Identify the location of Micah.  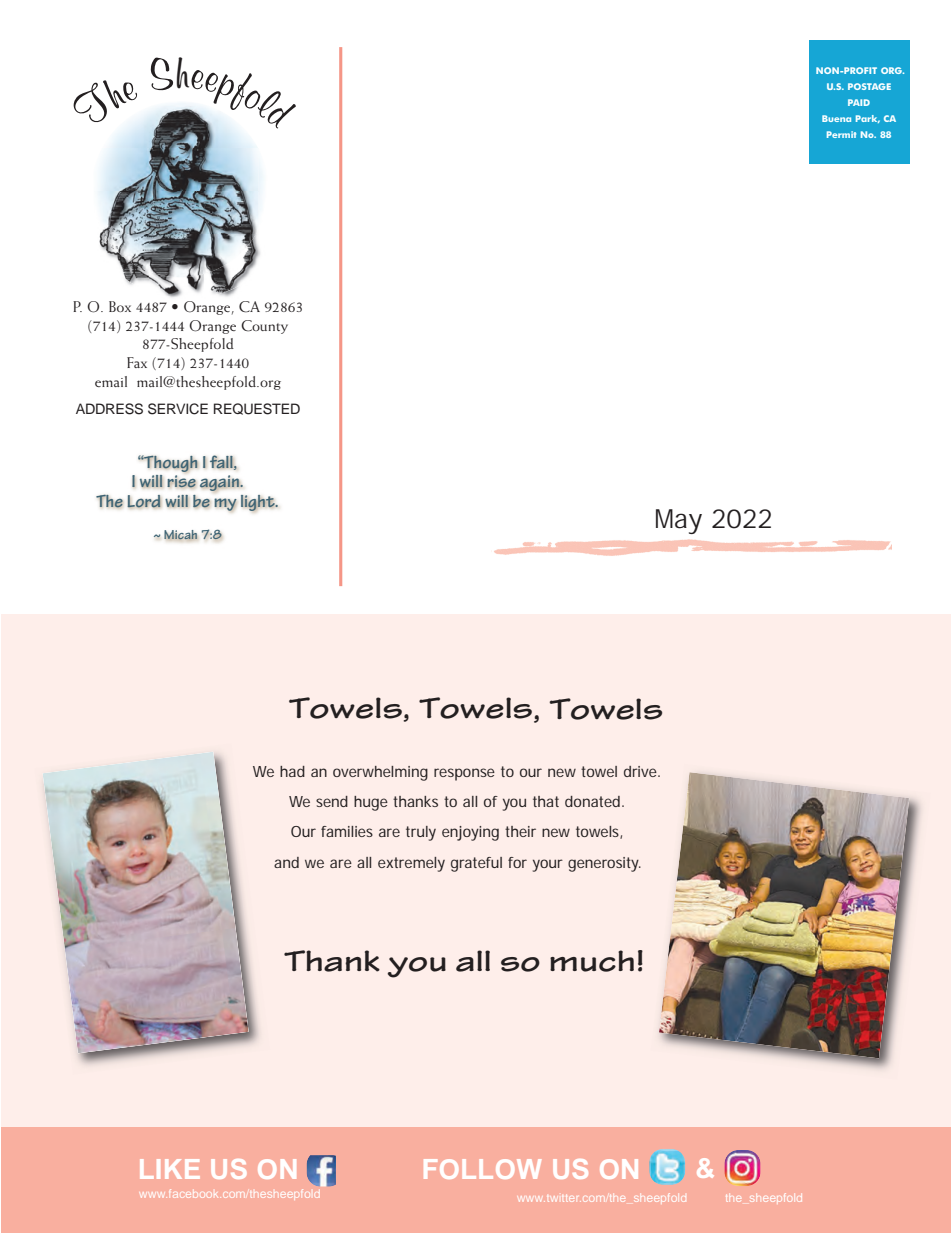
(181, 535).
